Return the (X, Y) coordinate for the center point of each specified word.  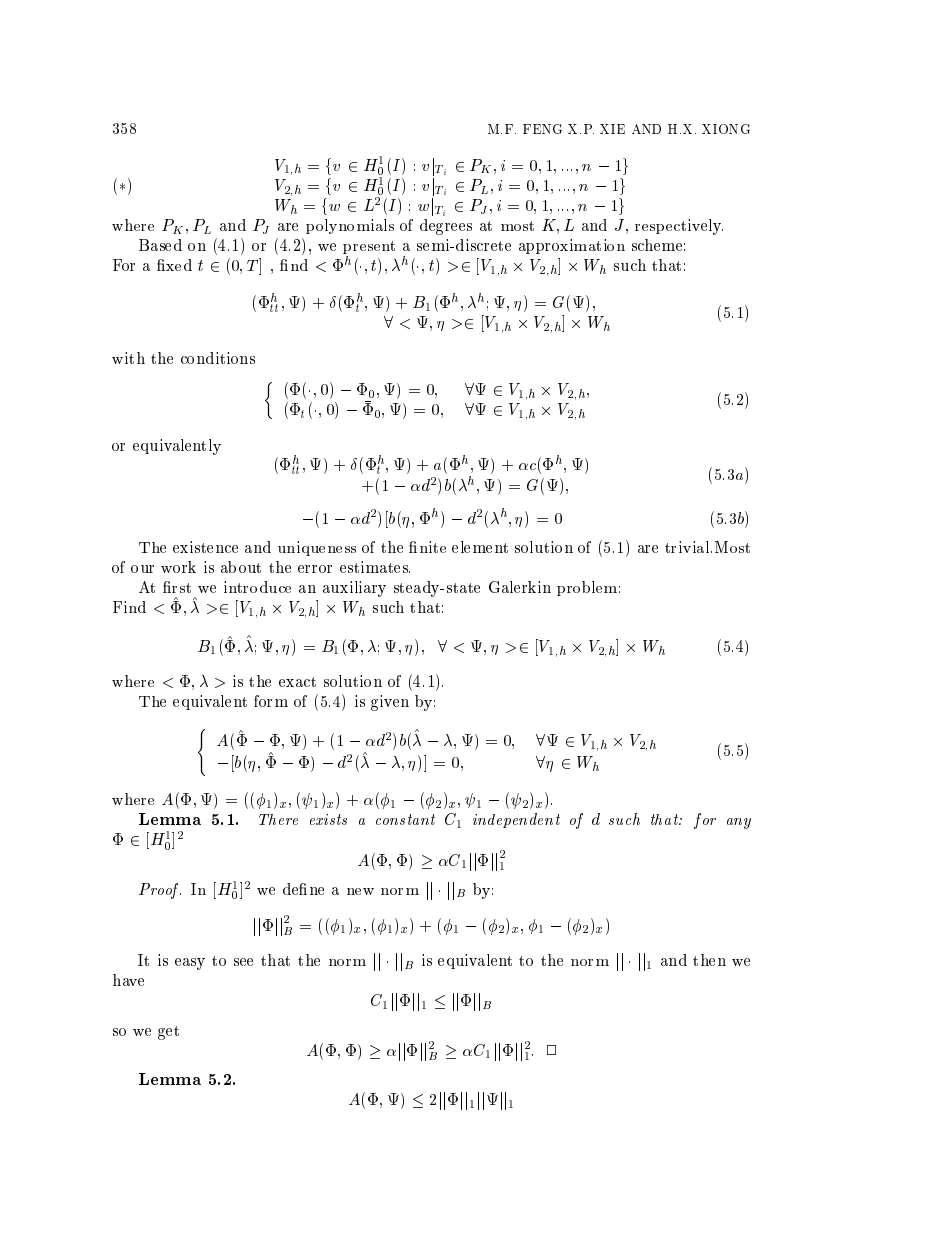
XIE (612, 129)
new (360, 891)
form (271, 701)
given (390, 703)
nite (433, 547)
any (739, 823)
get (168, 1033)
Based (160, 245)
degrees (446, 227)
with (128, 358)
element (480, 547)
